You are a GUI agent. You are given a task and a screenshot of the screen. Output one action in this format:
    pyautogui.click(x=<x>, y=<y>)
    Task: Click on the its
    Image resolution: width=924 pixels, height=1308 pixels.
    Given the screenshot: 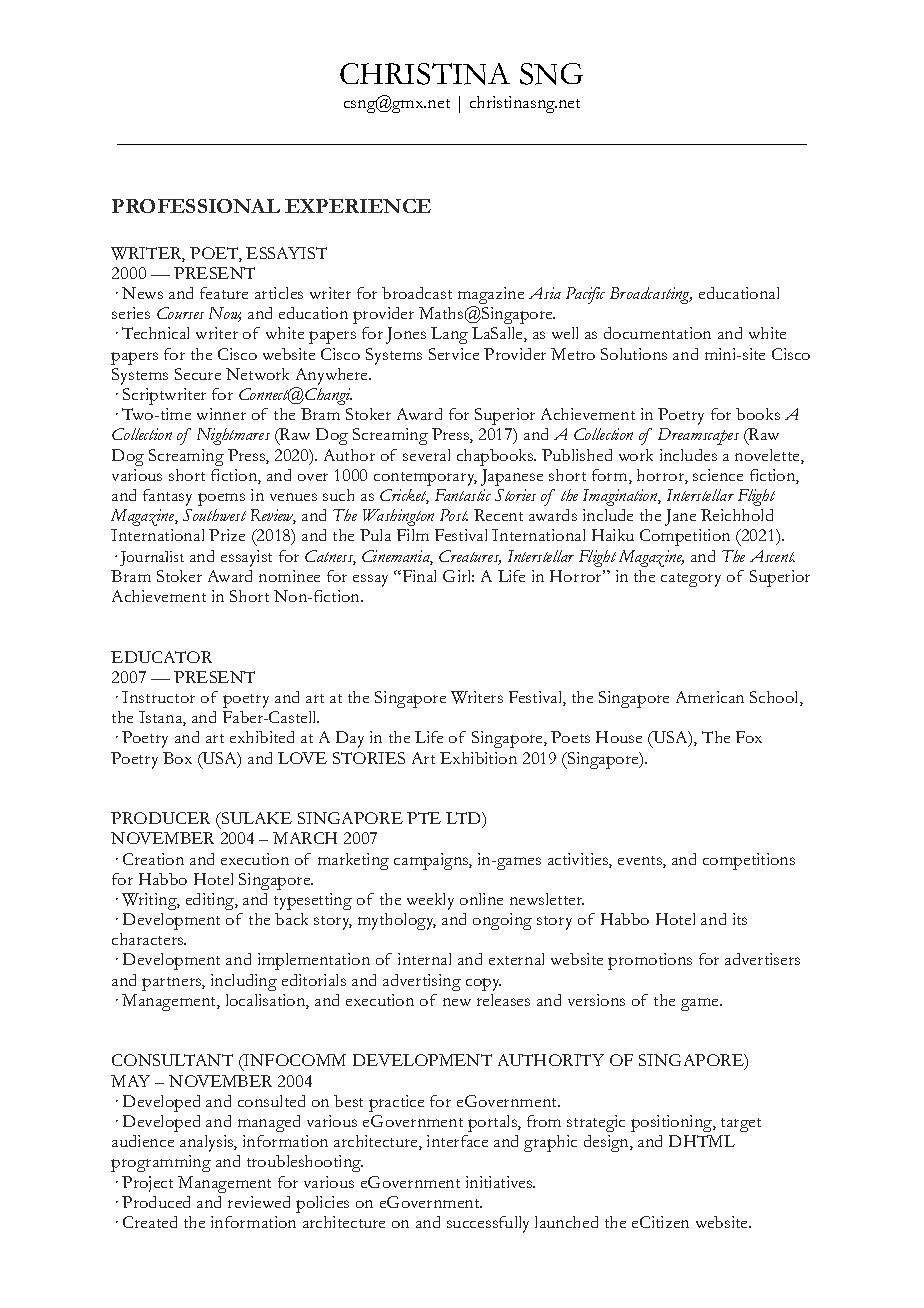 What is the action you would take?
    pyautogui.click(x=740, y=919)
